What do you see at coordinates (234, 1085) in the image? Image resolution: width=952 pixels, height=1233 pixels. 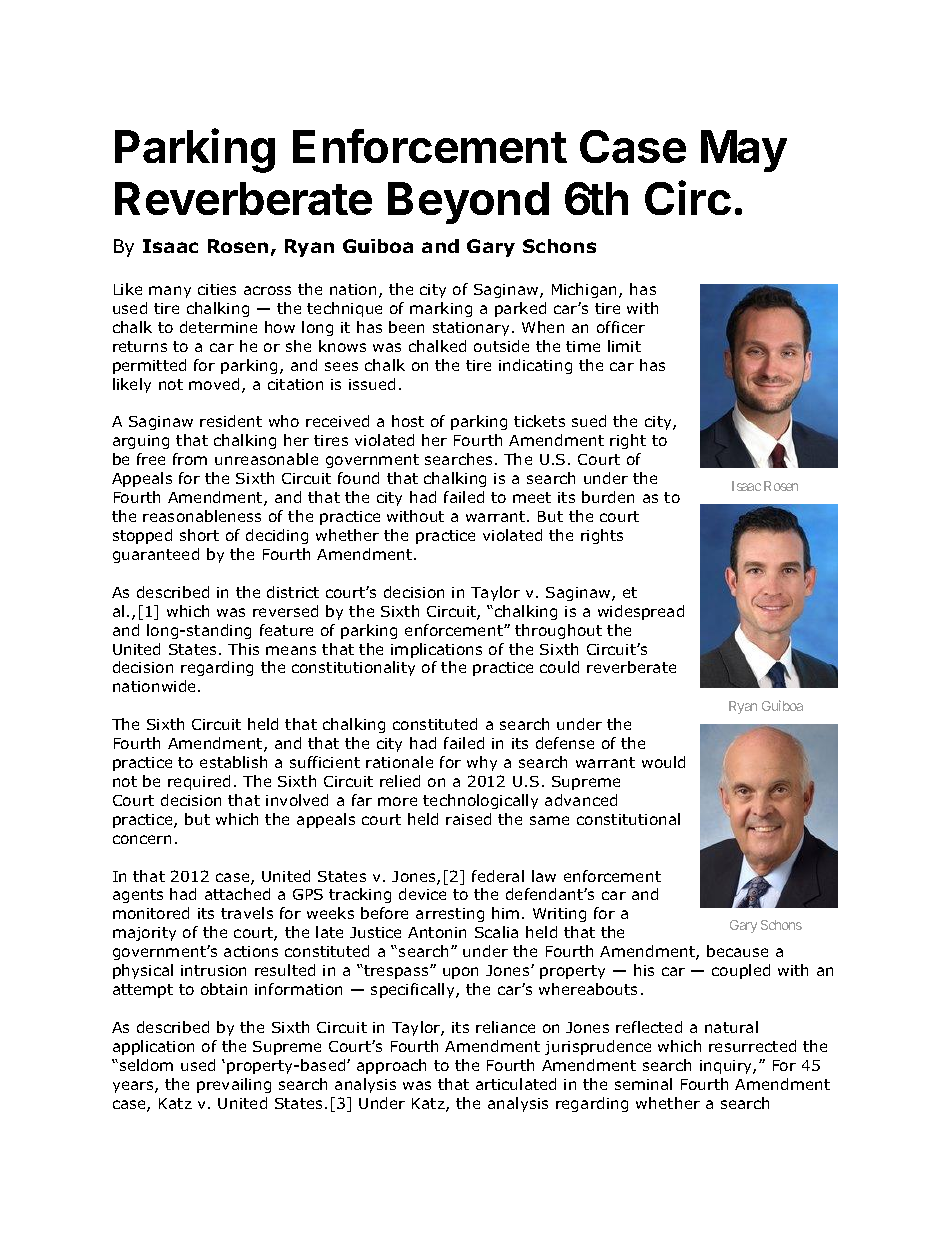 I see `prevailing` at bounding box center [234, 1085].
